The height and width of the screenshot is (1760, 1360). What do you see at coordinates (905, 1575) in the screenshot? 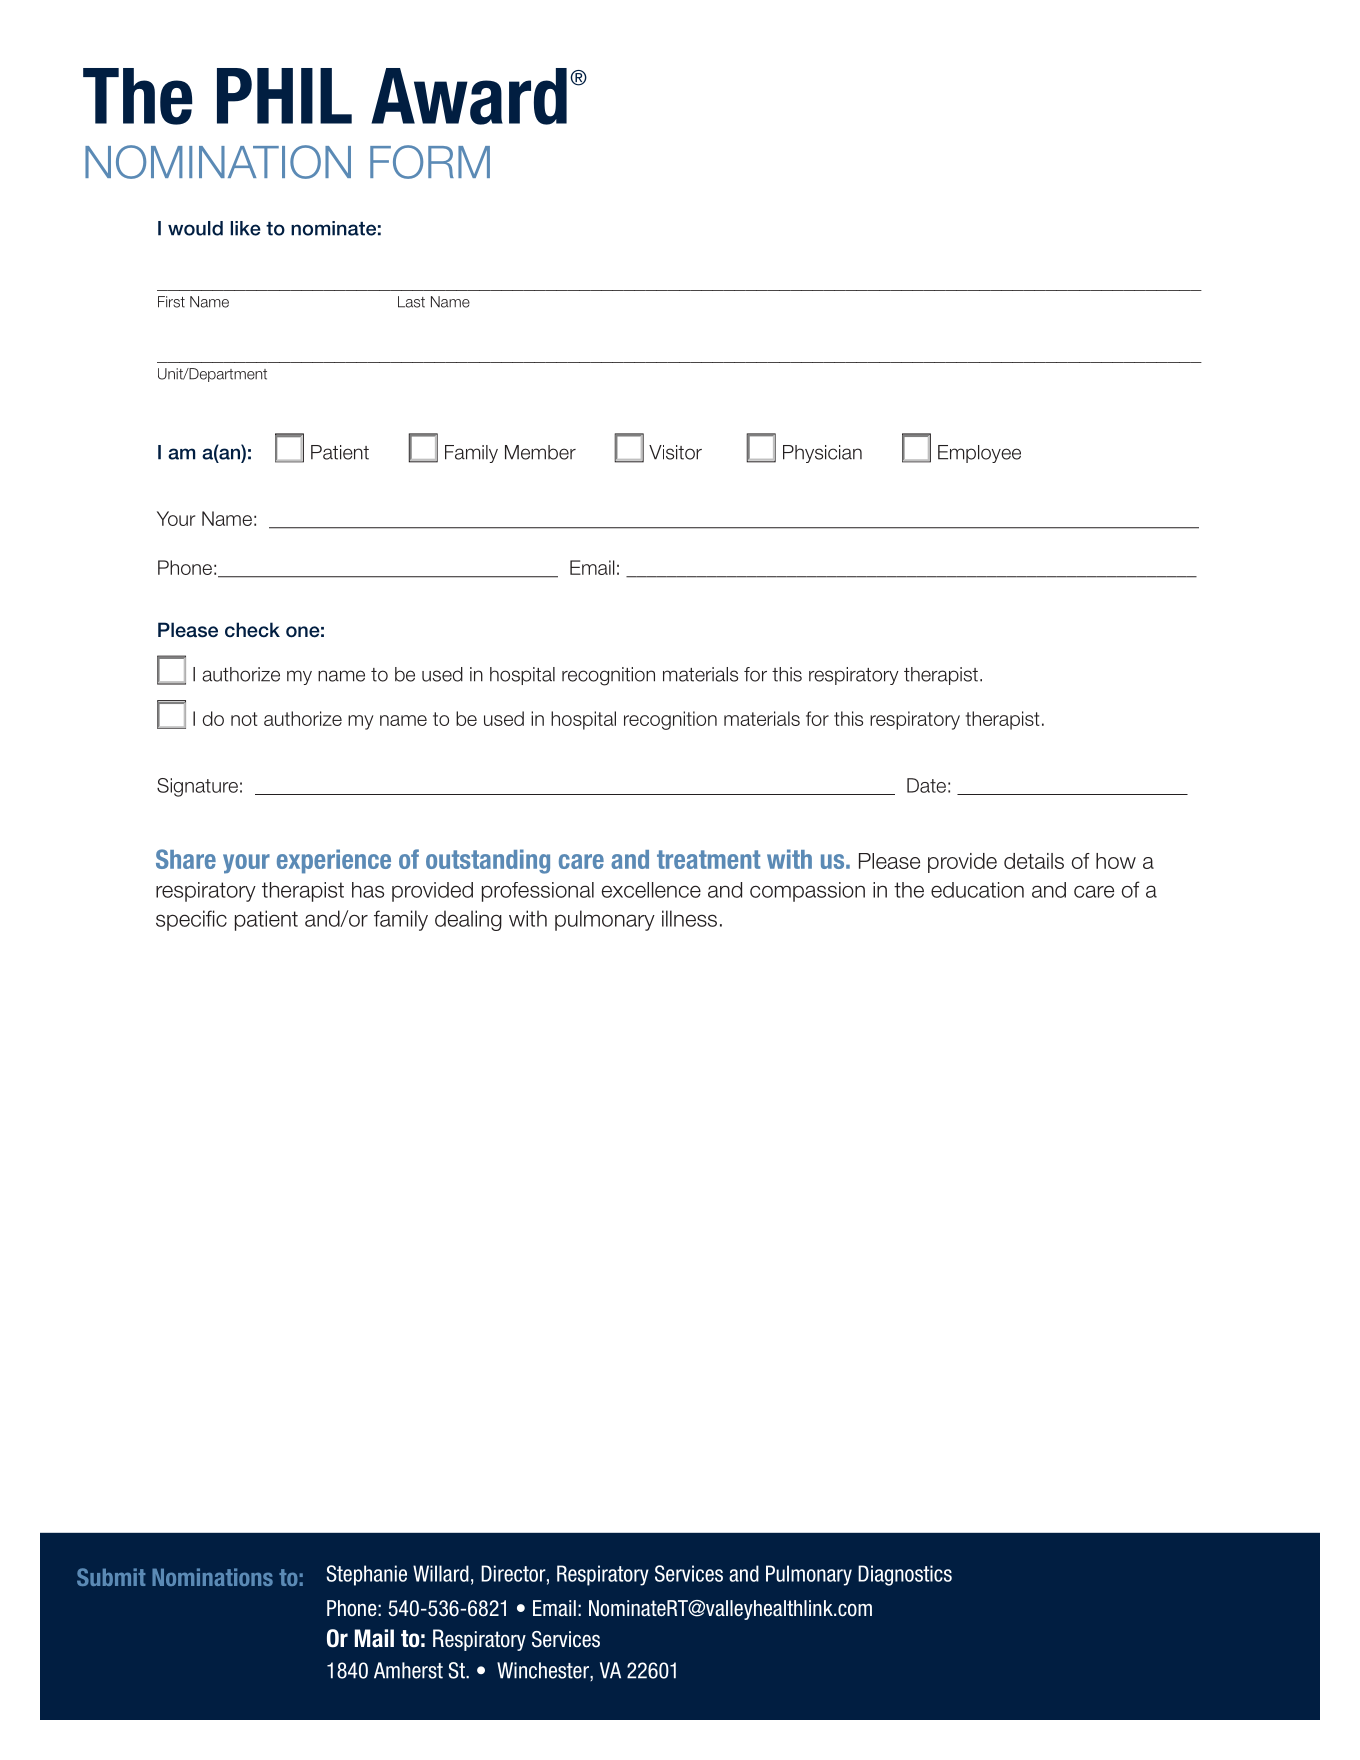
I see `Diagnostics` at bounding box center [905, 1575].
